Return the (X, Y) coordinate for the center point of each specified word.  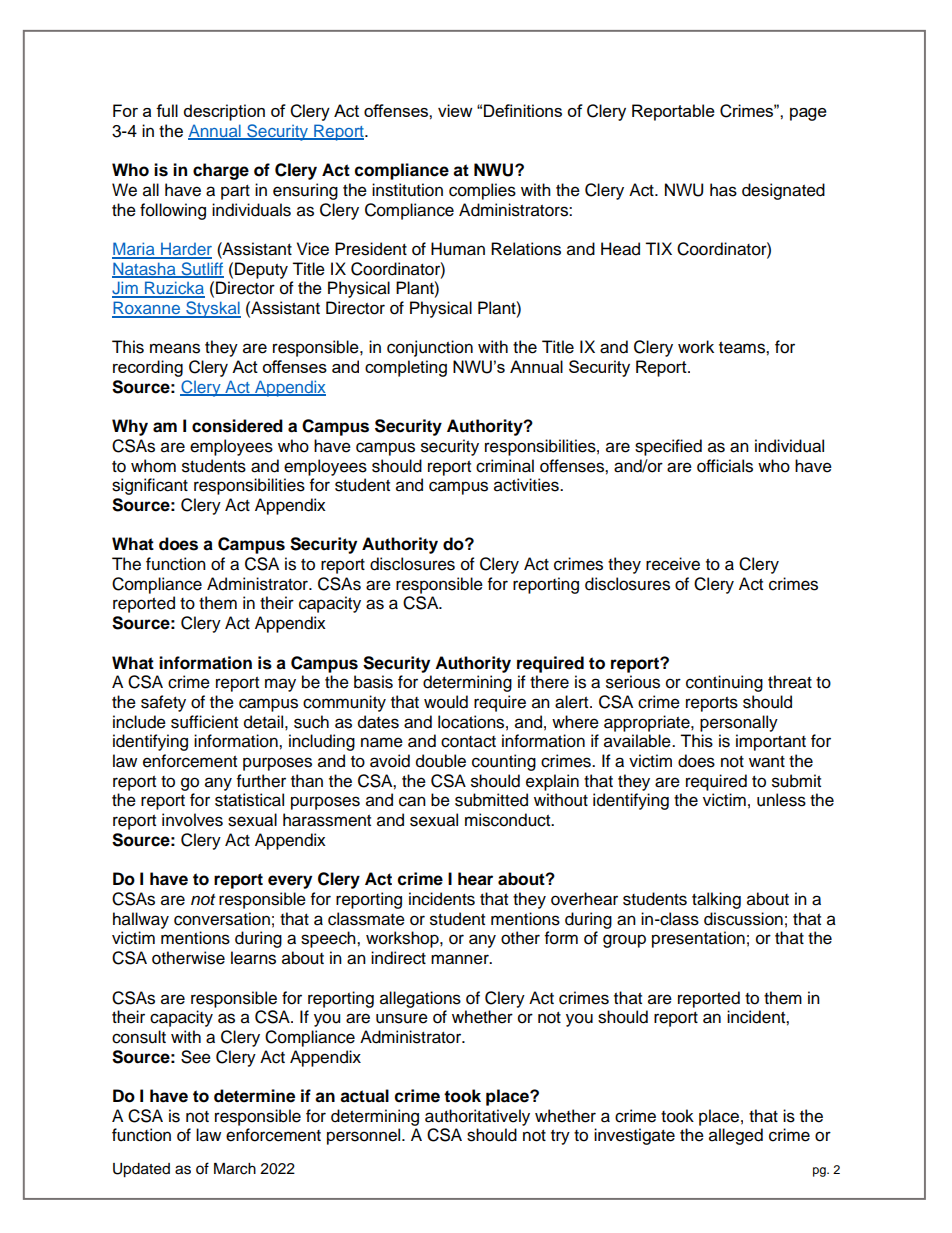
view (455, 110)
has (723, 190)
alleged (736, 1136)
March (235, 1169)
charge (221, 171)
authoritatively (477, 1117)
